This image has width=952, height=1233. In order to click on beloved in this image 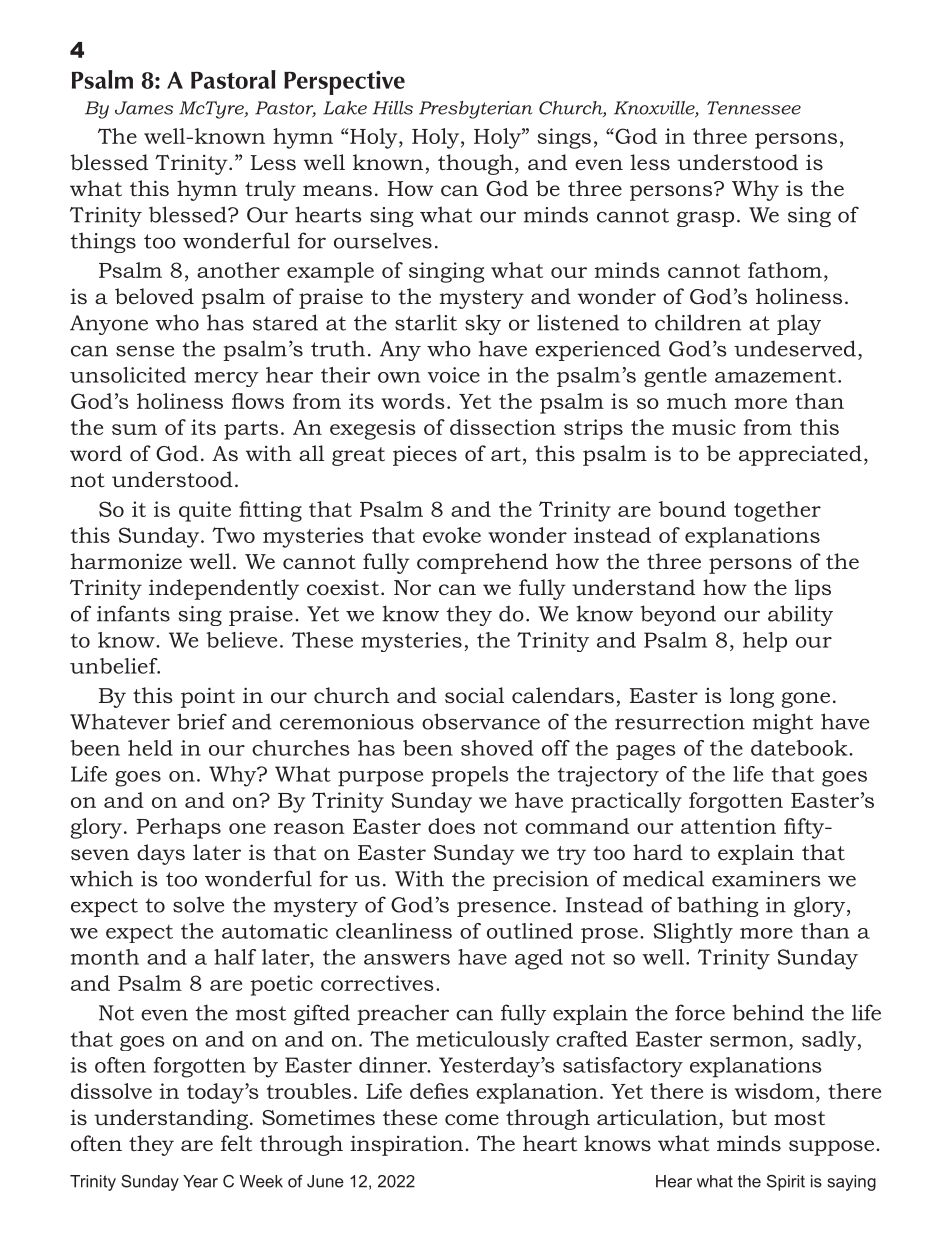, I will do `click(154, 296)`.
